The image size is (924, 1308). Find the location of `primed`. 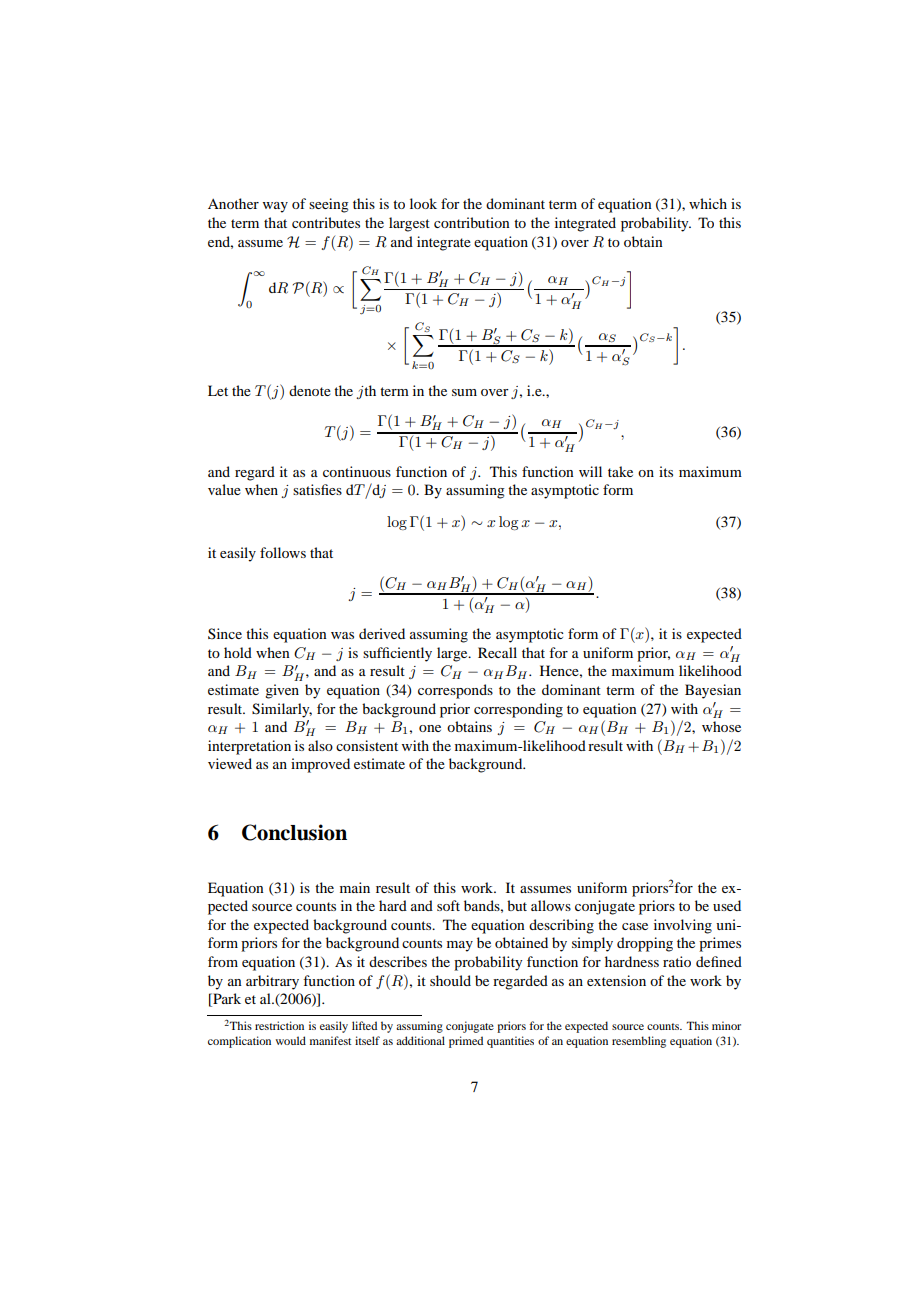

primed is located at coordinates (466, 1042).
